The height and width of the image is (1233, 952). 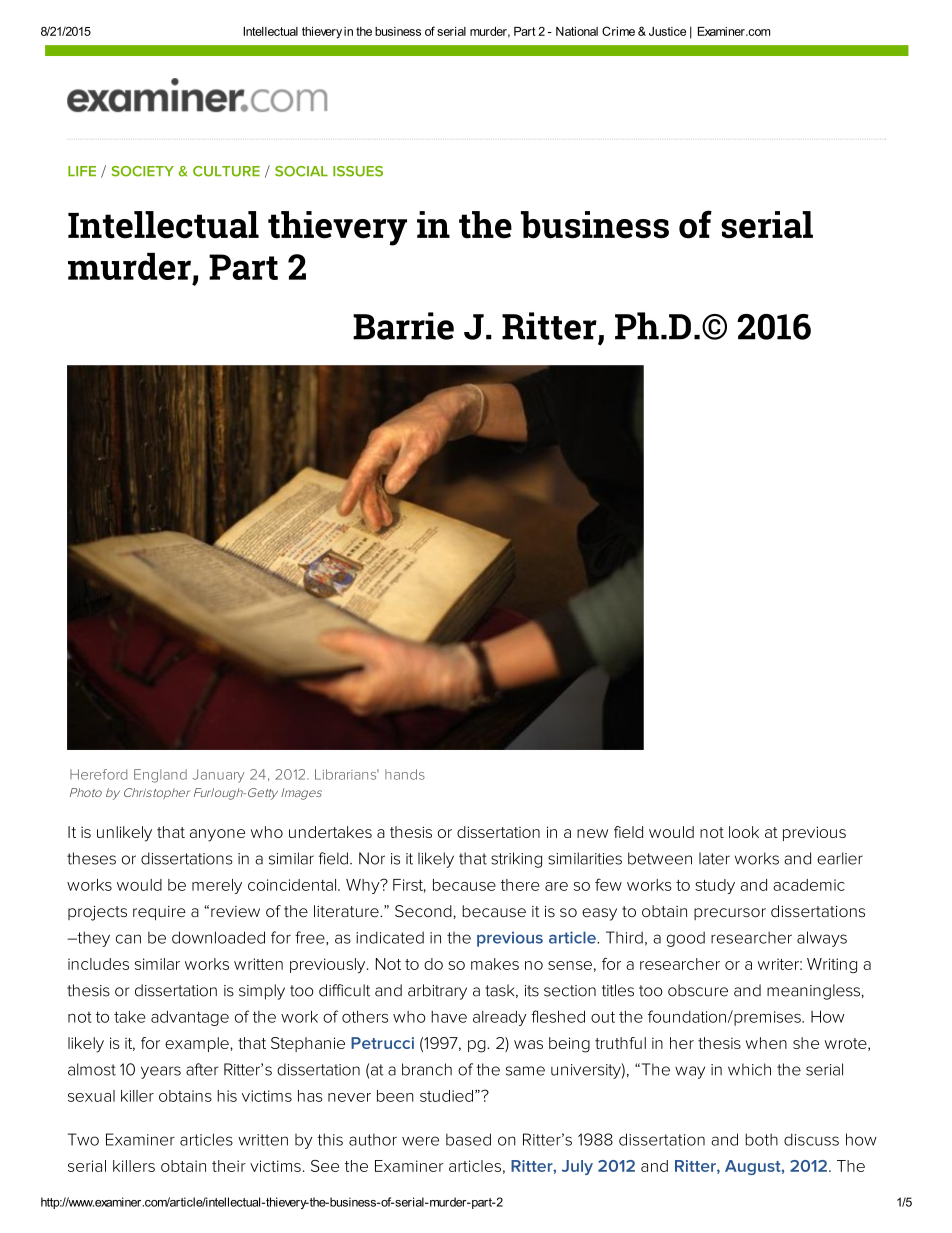 What do you see at coordinates (403, 326) in the image?
I see `Barrie` at bounding box center [403, 326].
